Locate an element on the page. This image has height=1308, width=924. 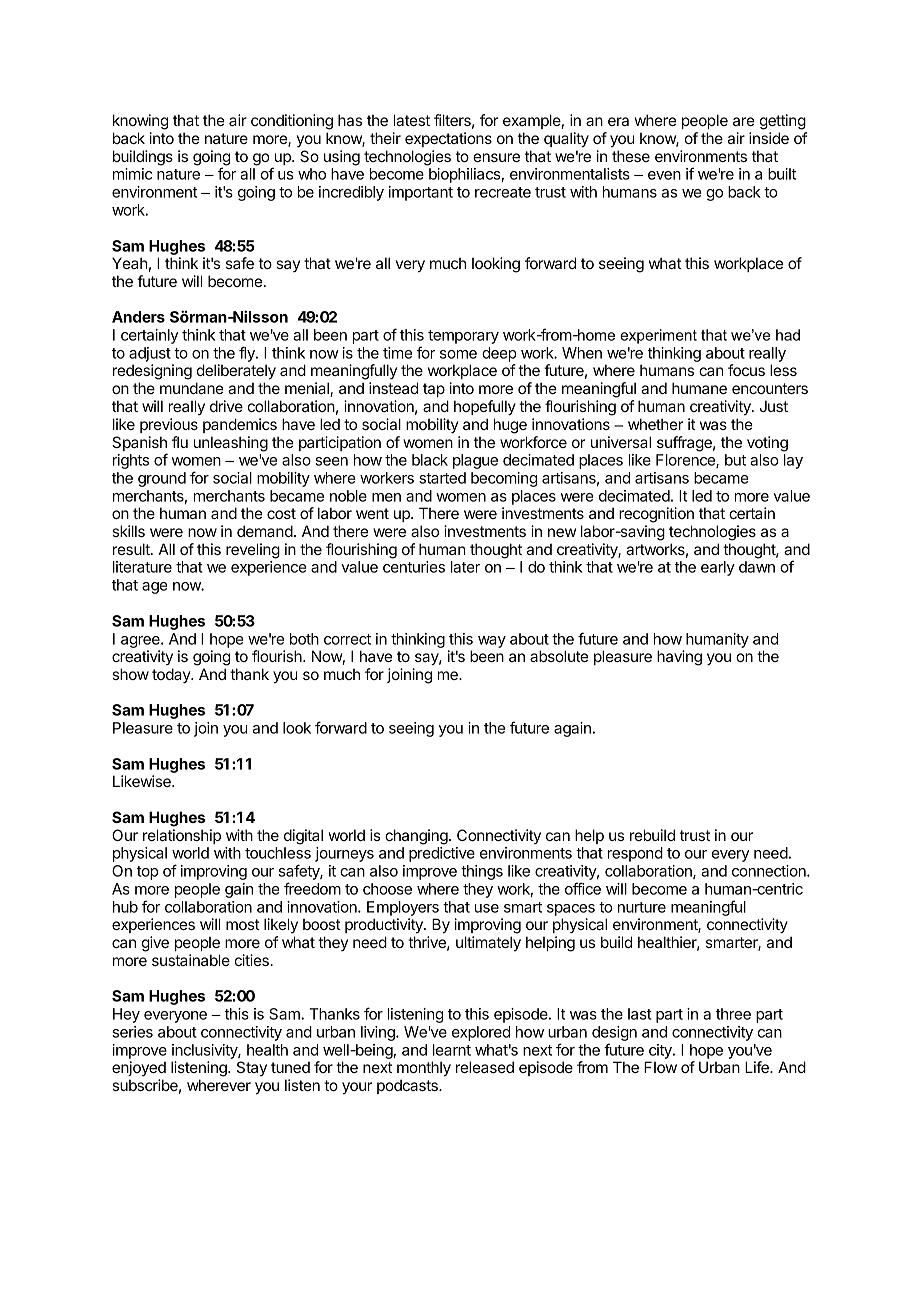
expectations is located at coordinates (448, 139).
